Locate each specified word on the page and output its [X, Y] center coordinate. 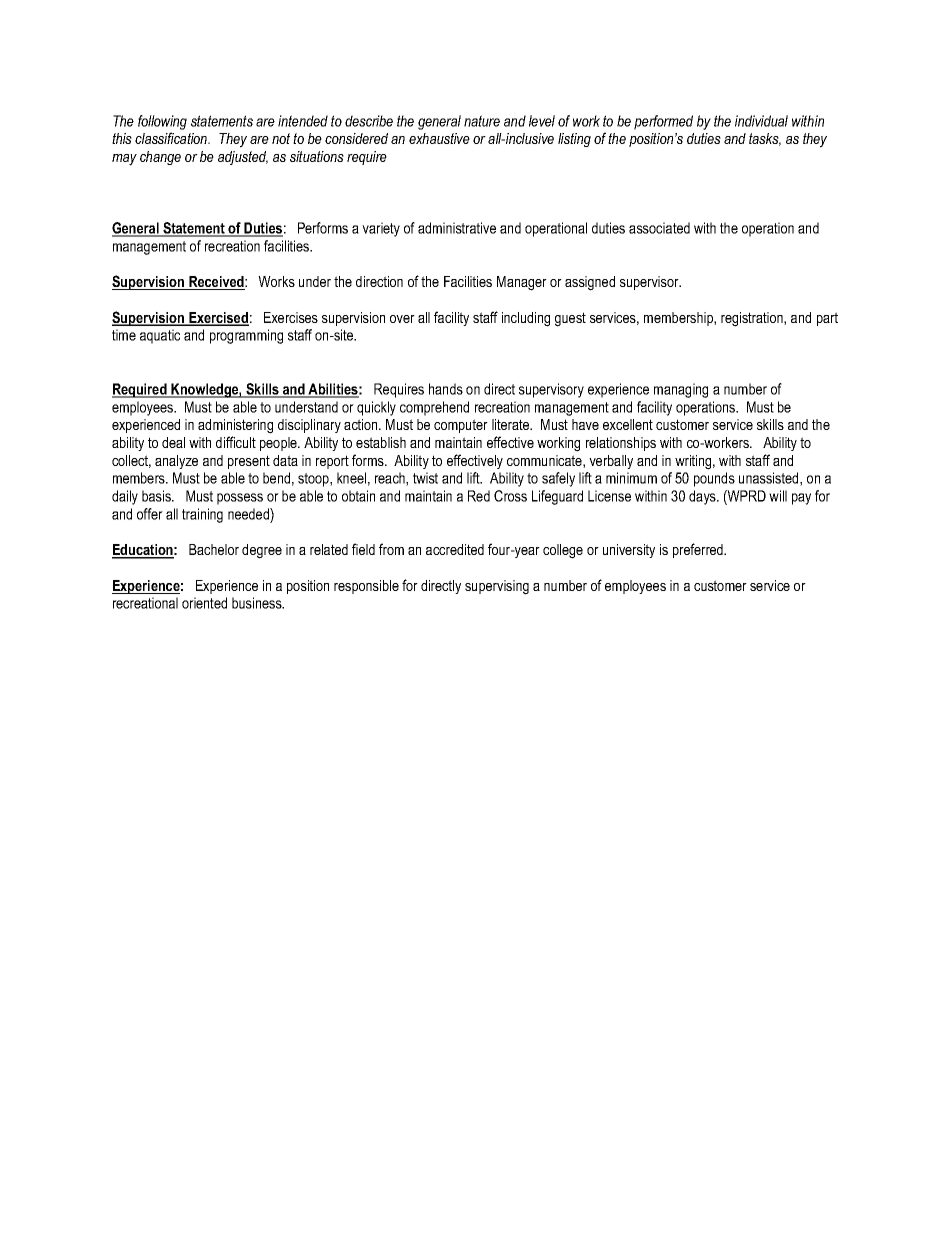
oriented [204, 603]
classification [172, 138]
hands [446, 389]
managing [681, 390]
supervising [497, 587]
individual [761, 121]
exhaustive [439, 138]
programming [246, 336]
